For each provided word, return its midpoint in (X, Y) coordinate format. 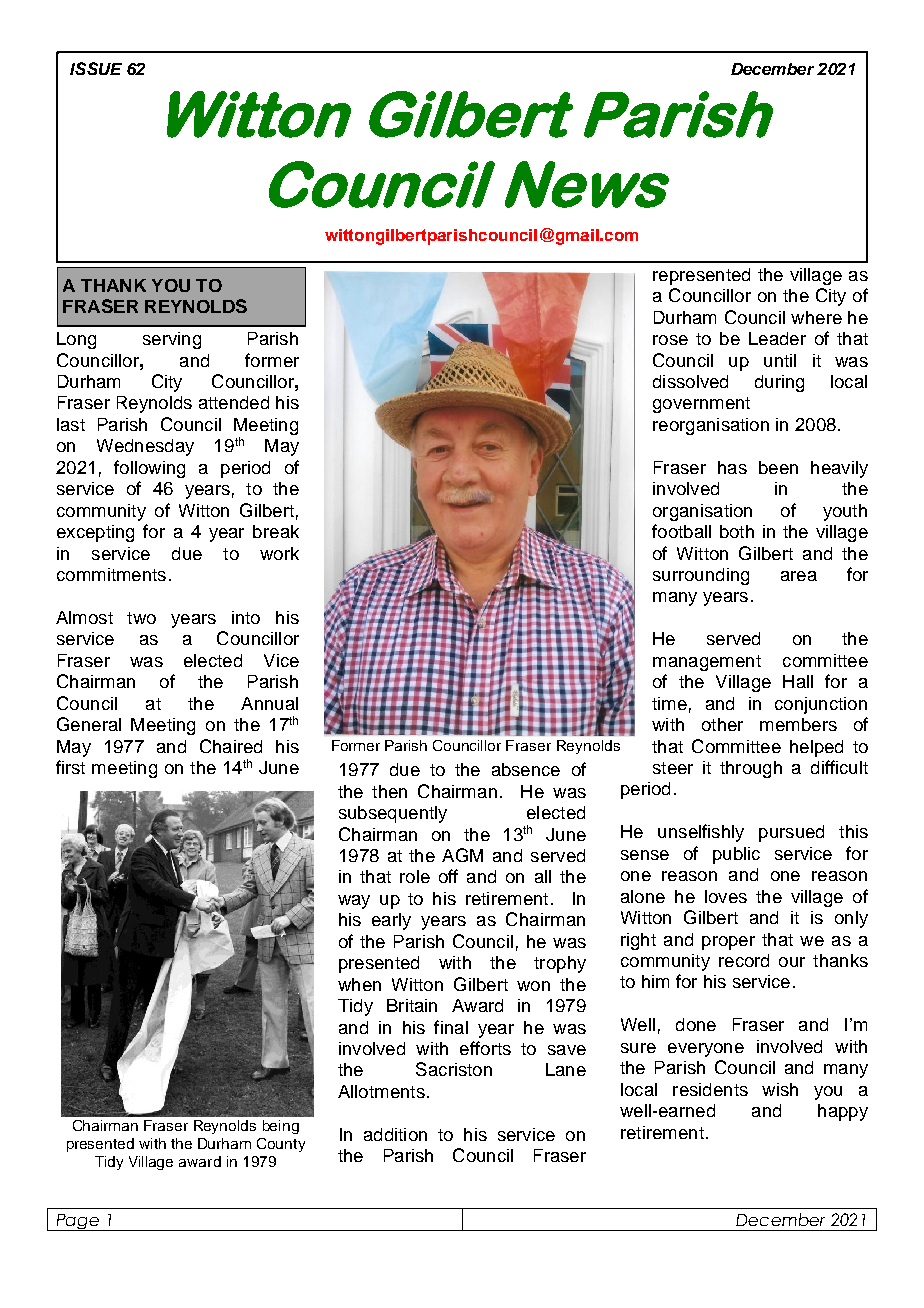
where (816, 317)
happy (843, 1112)
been (778, 467)
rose (670, 340)
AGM (462, 855)
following (149, 469)
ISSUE (96, 68)
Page (77, 1222)
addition (395, 1134)
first (70, 767)
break (276, 531)
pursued (791, 833)
